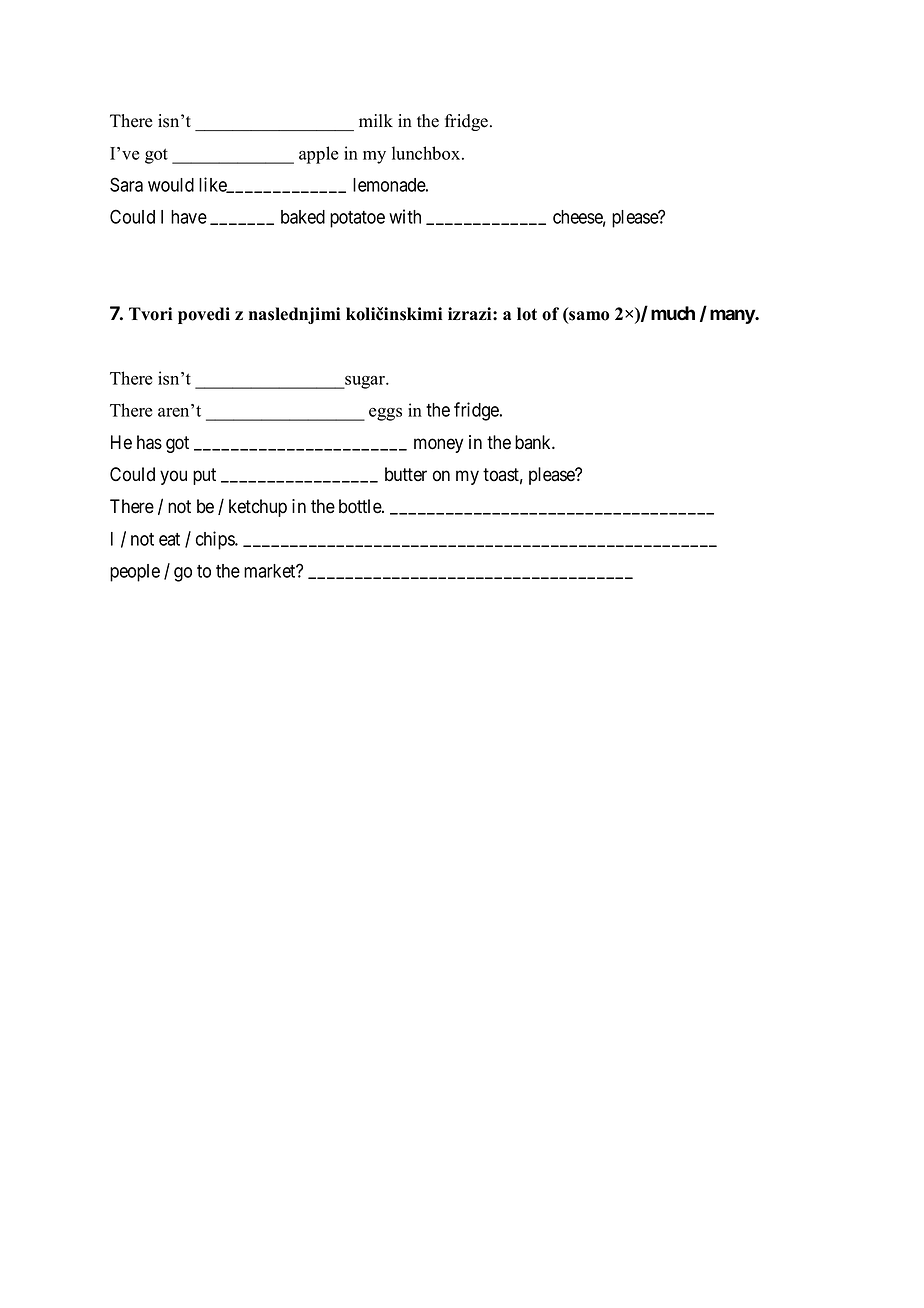 This screenshot has width=924, height=1308. Describe the element at coordinates (189, 217) in the screenshot. I see `have` at that location.
